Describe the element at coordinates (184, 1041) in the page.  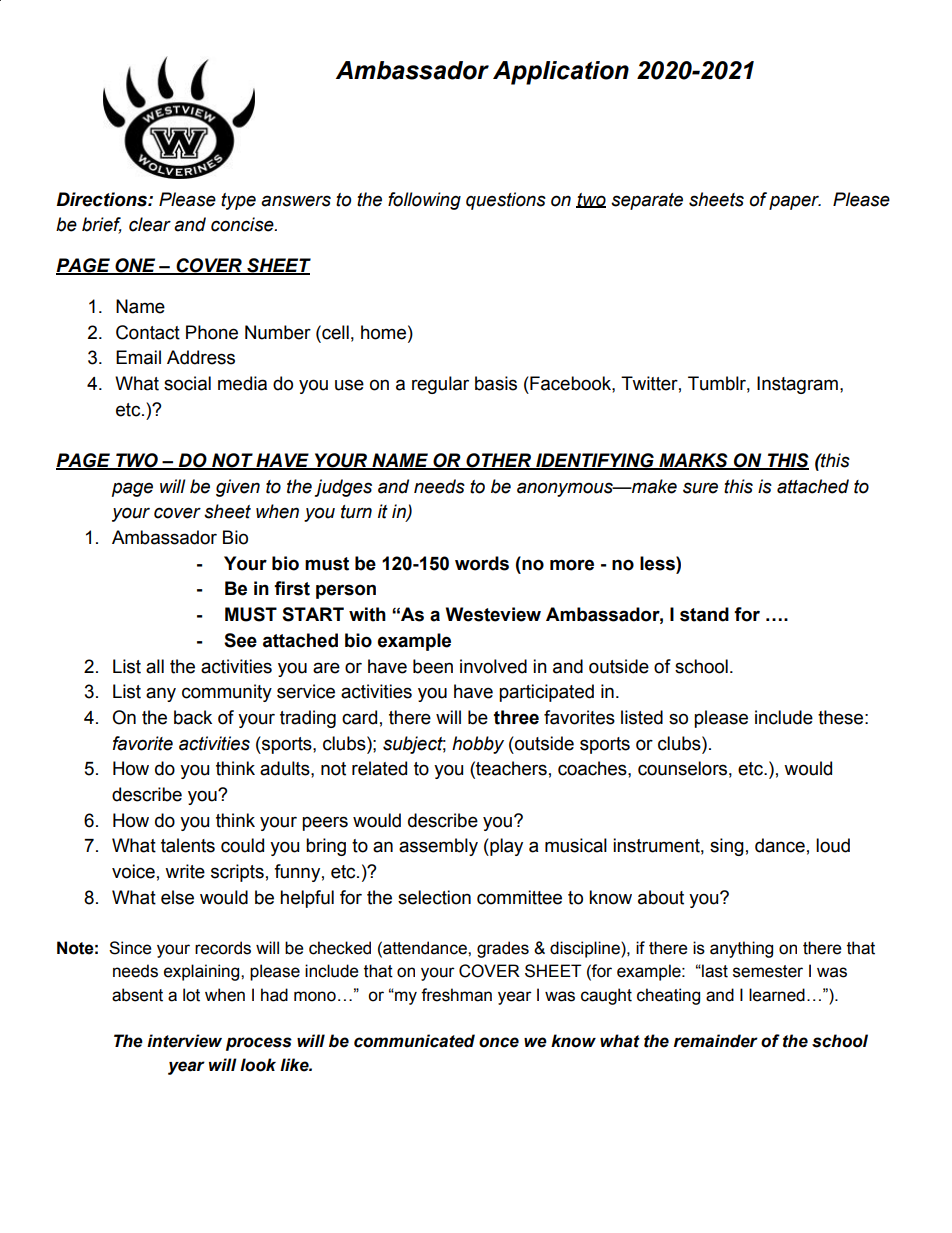
I see `interview` at that location.
